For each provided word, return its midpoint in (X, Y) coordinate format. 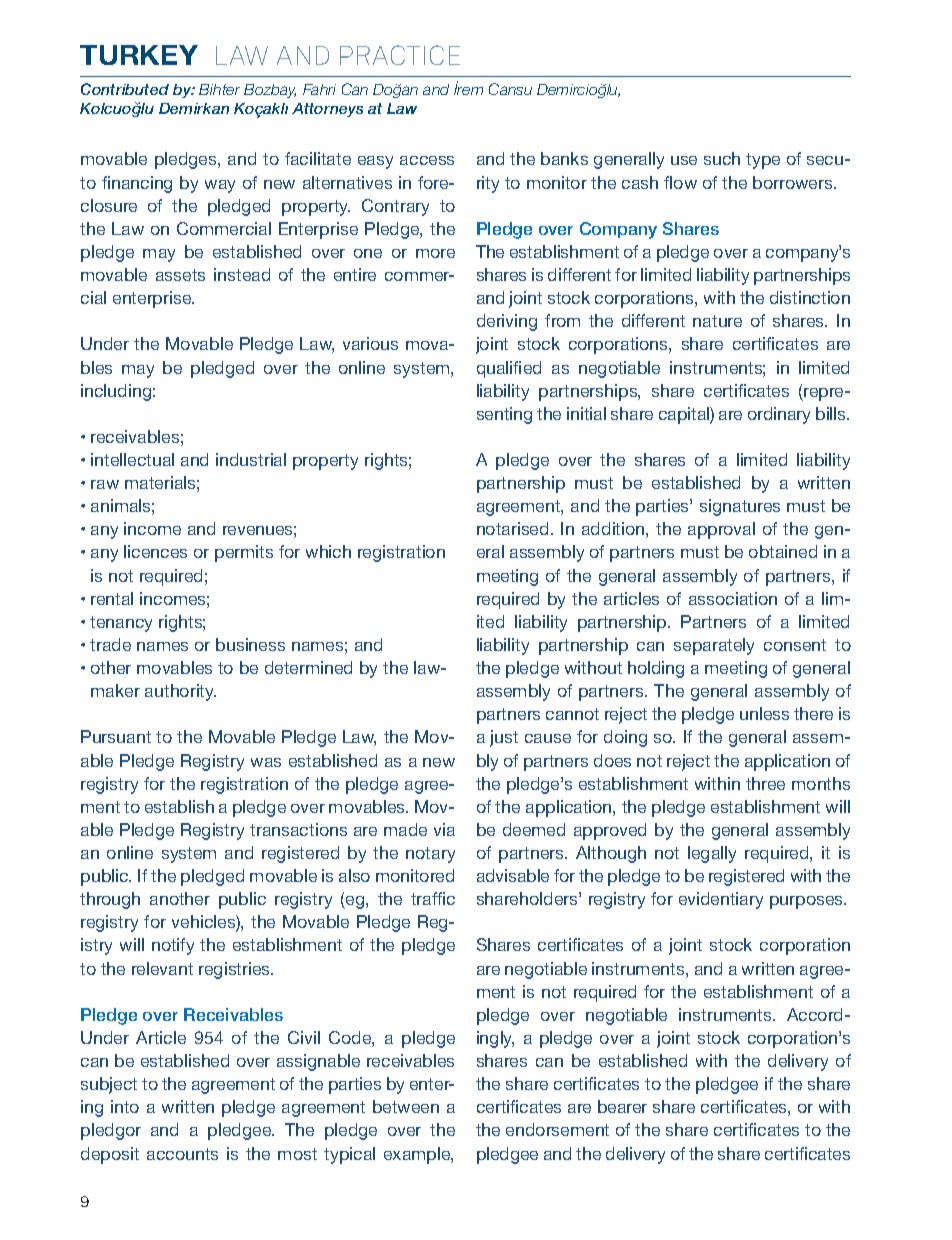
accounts (182, 1154)
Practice (400, 55)
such (722, 158)
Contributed (125, 89)
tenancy (121, 624)
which (328, 551)
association (733, 598)
